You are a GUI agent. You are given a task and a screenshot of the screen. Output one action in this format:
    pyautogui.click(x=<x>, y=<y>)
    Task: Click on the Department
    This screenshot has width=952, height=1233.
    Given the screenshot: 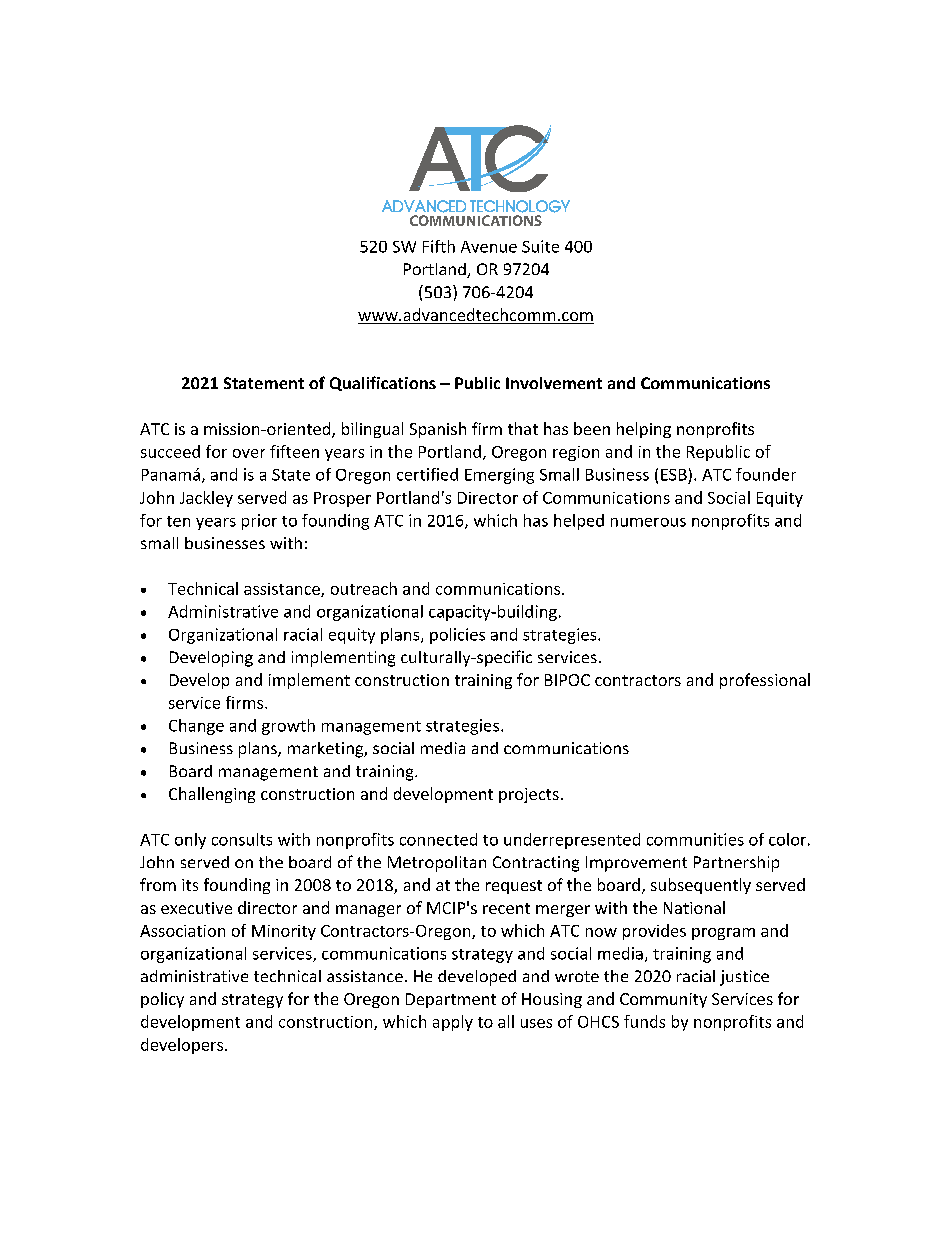 What is the action you would take?
    pyautogui.click(x=451, y=1000)
